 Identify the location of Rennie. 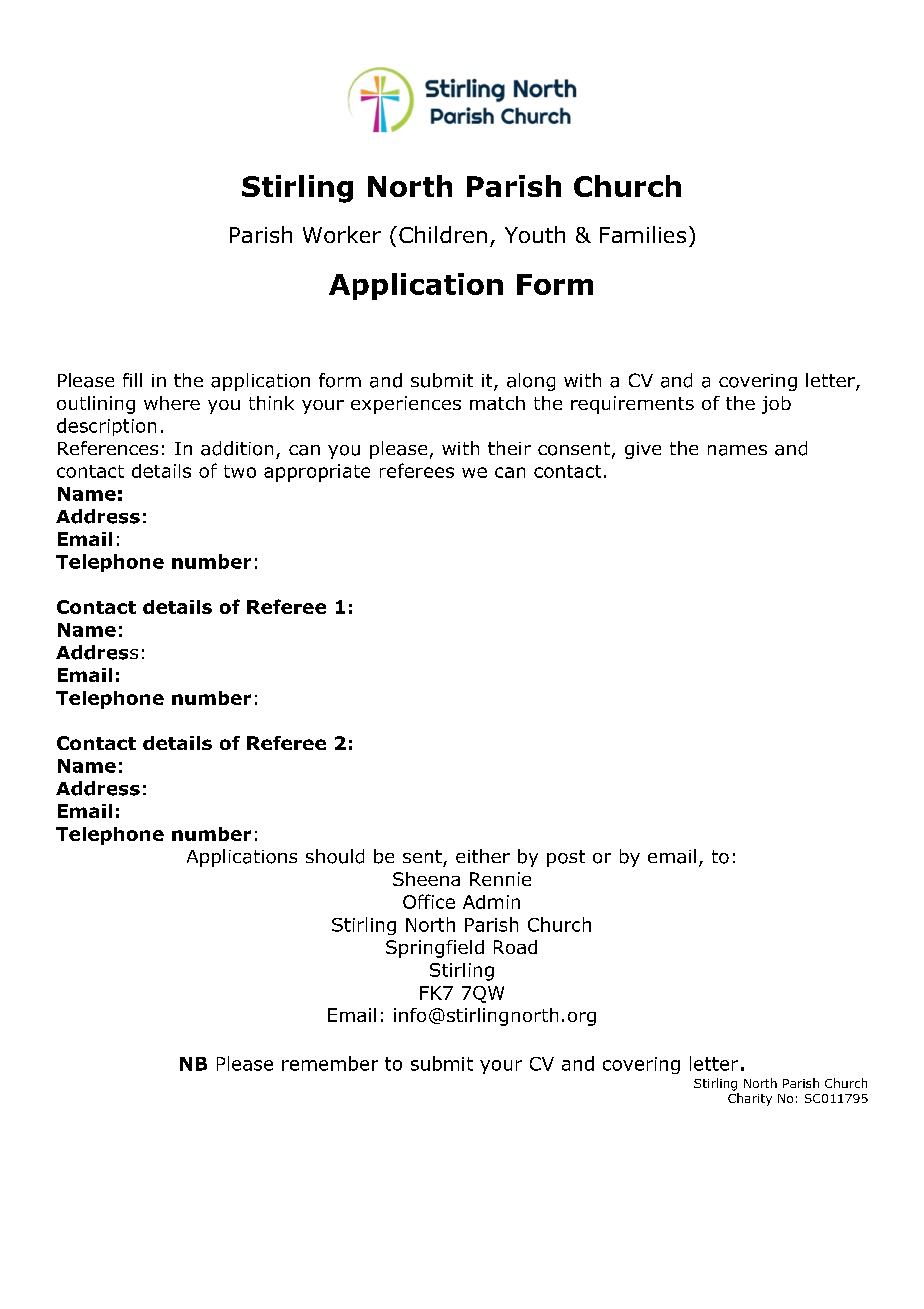
(500, 879).
